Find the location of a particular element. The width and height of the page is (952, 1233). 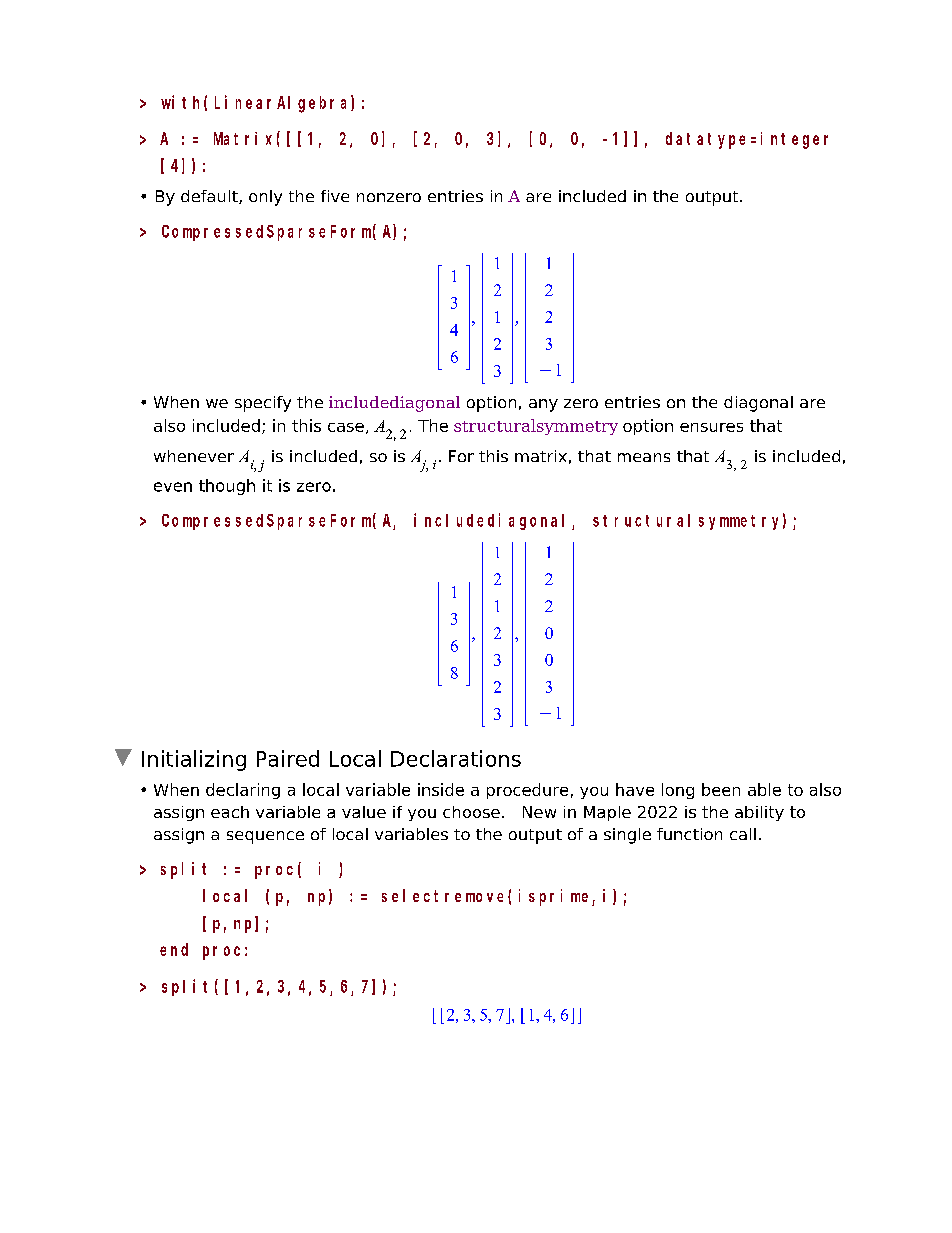

though is located at coordinates (227, 487).
